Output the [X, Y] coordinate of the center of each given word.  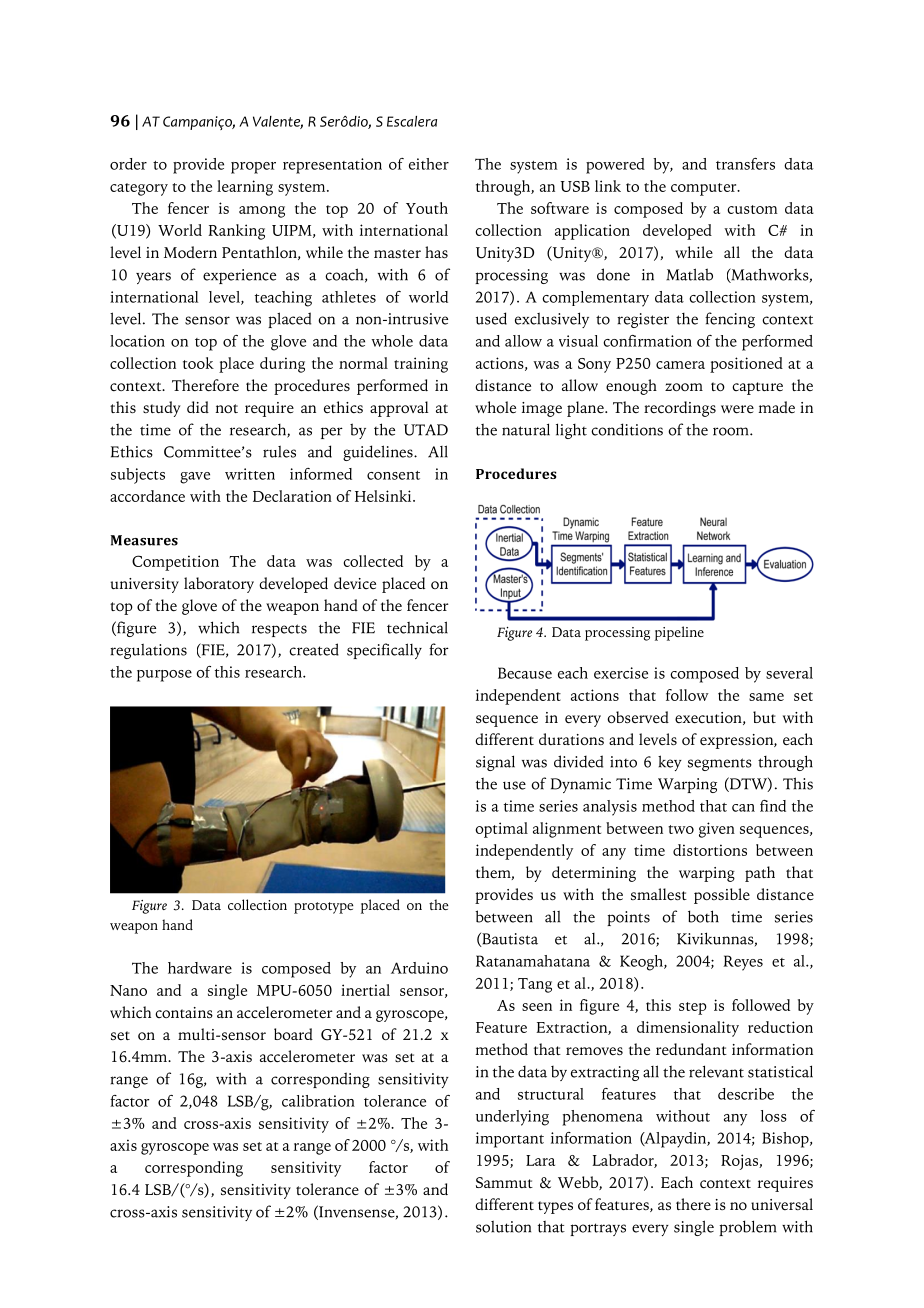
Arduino [419, 968]
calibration [318, 1101]
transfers [745, 164]
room [732, 431]
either [429, 164]
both [703, 916]
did [198, 407]
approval [399, 409]
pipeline [679, 633]
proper [253, 168]
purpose [164, 676]
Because [525, 673]
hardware [200, 968]
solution [503, 1227]
